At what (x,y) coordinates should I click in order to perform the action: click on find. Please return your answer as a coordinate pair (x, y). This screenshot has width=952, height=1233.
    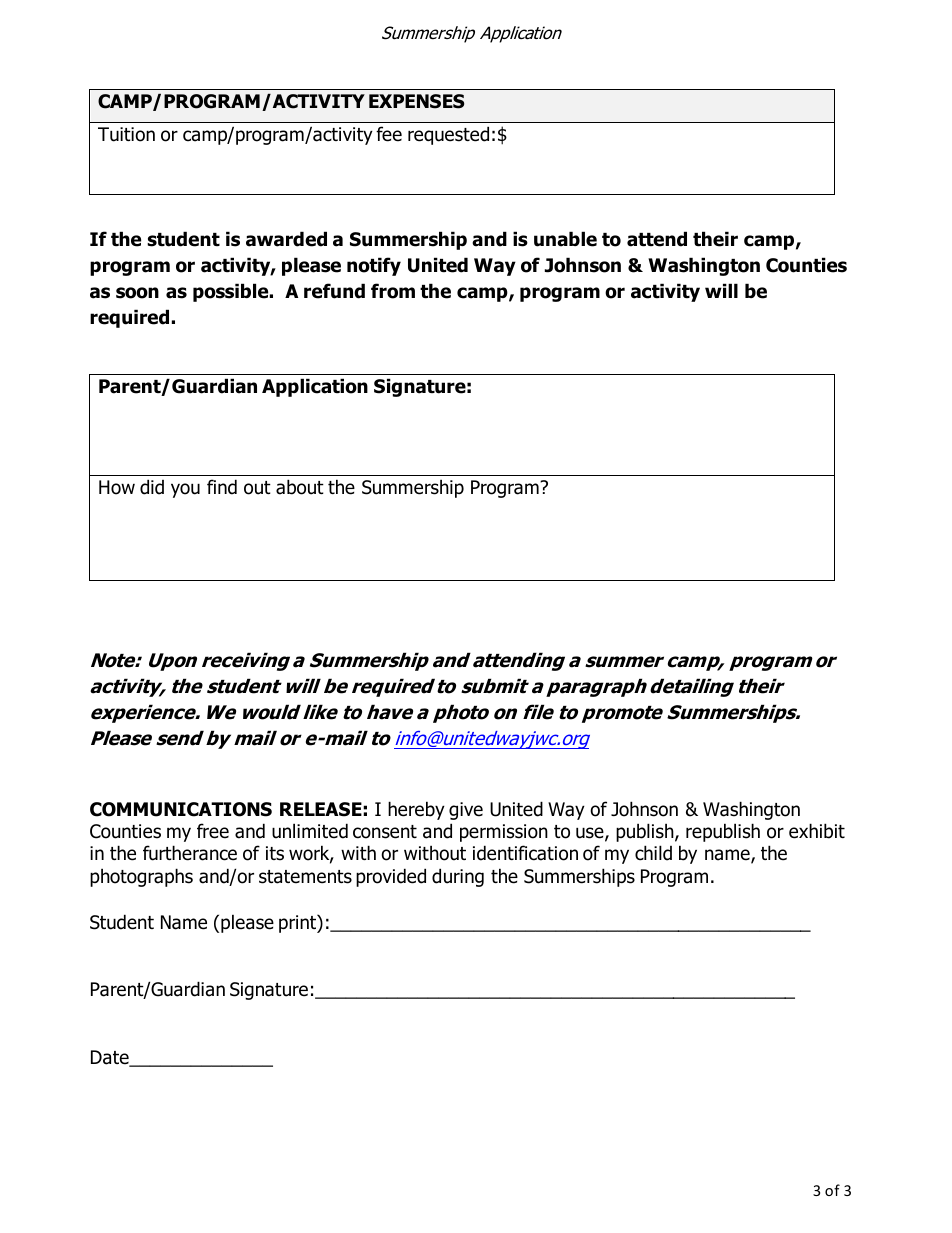
    Looking at the image, I should click on (222, 487).
